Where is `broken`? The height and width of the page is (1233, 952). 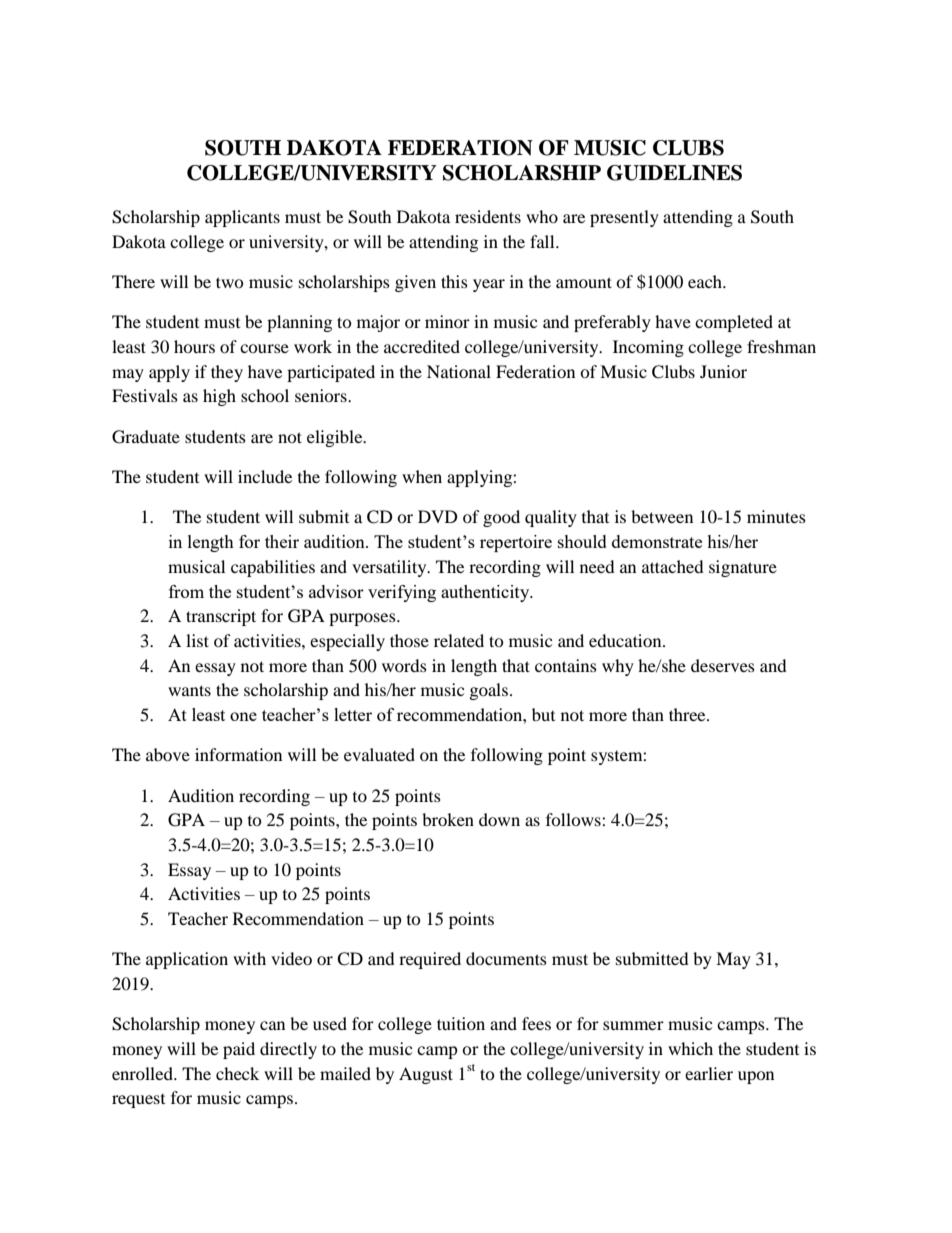
broken is located at coordinates (448, 819).
